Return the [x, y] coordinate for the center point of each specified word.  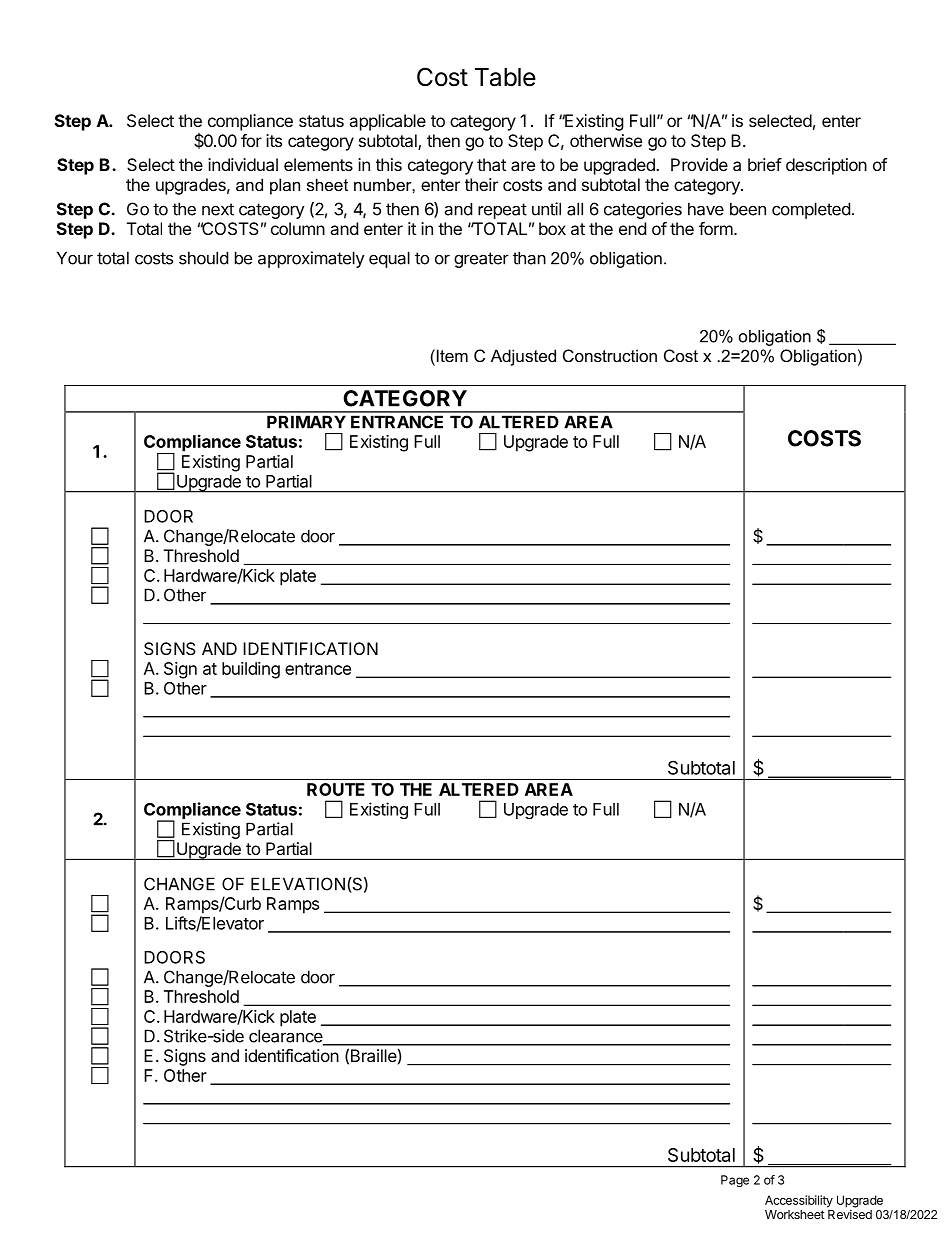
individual [243, 164]
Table [505, 77]
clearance [287, 1037]
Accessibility [799, 1201]
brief [765, 164]
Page [735, 1181]
